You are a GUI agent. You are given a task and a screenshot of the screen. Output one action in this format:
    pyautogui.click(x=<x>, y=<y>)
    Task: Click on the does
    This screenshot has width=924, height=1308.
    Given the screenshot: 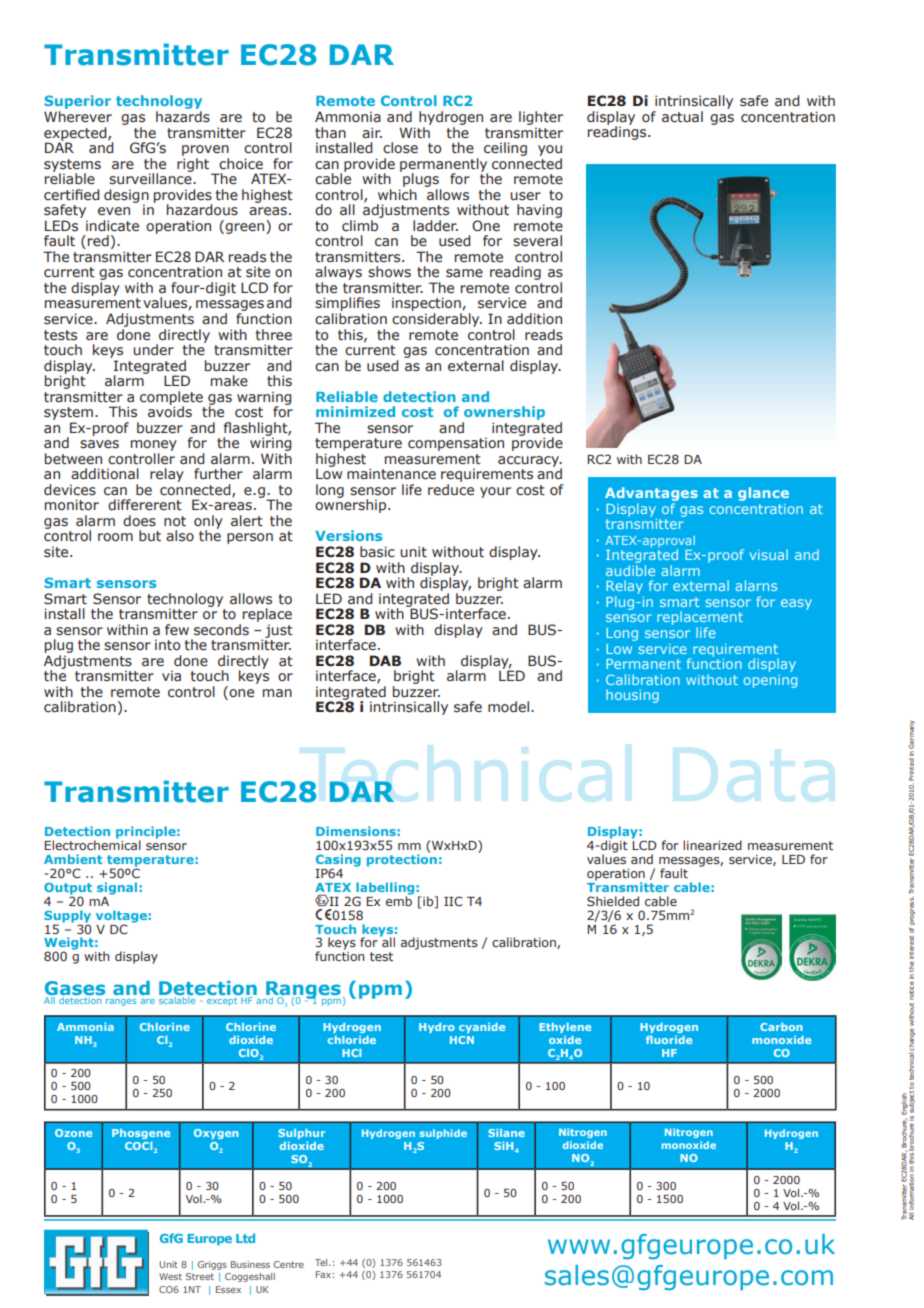 What is the action you would take?
    pyautogui.click(x=139, y=520)
